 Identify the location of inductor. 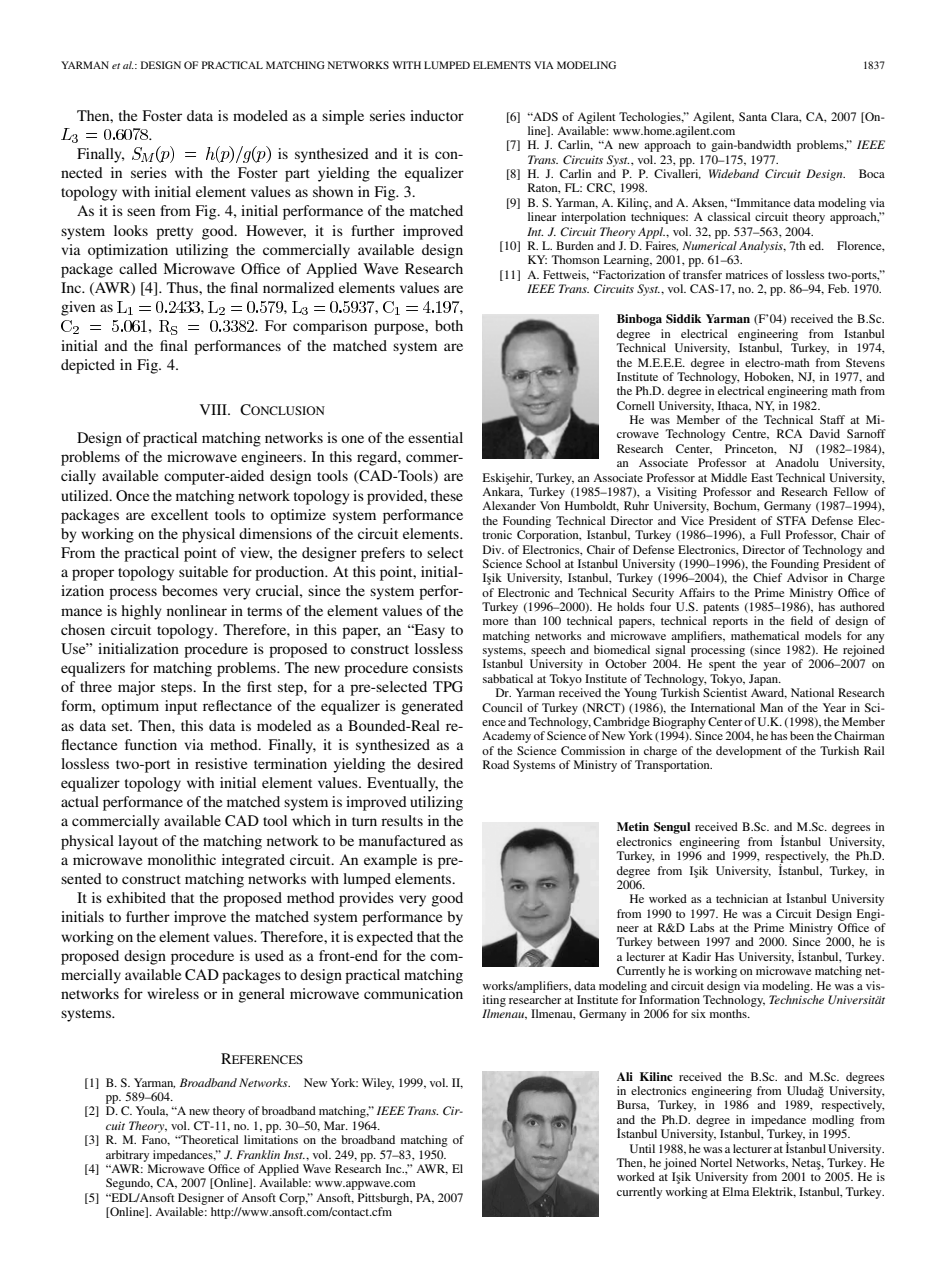
(437, 115).
